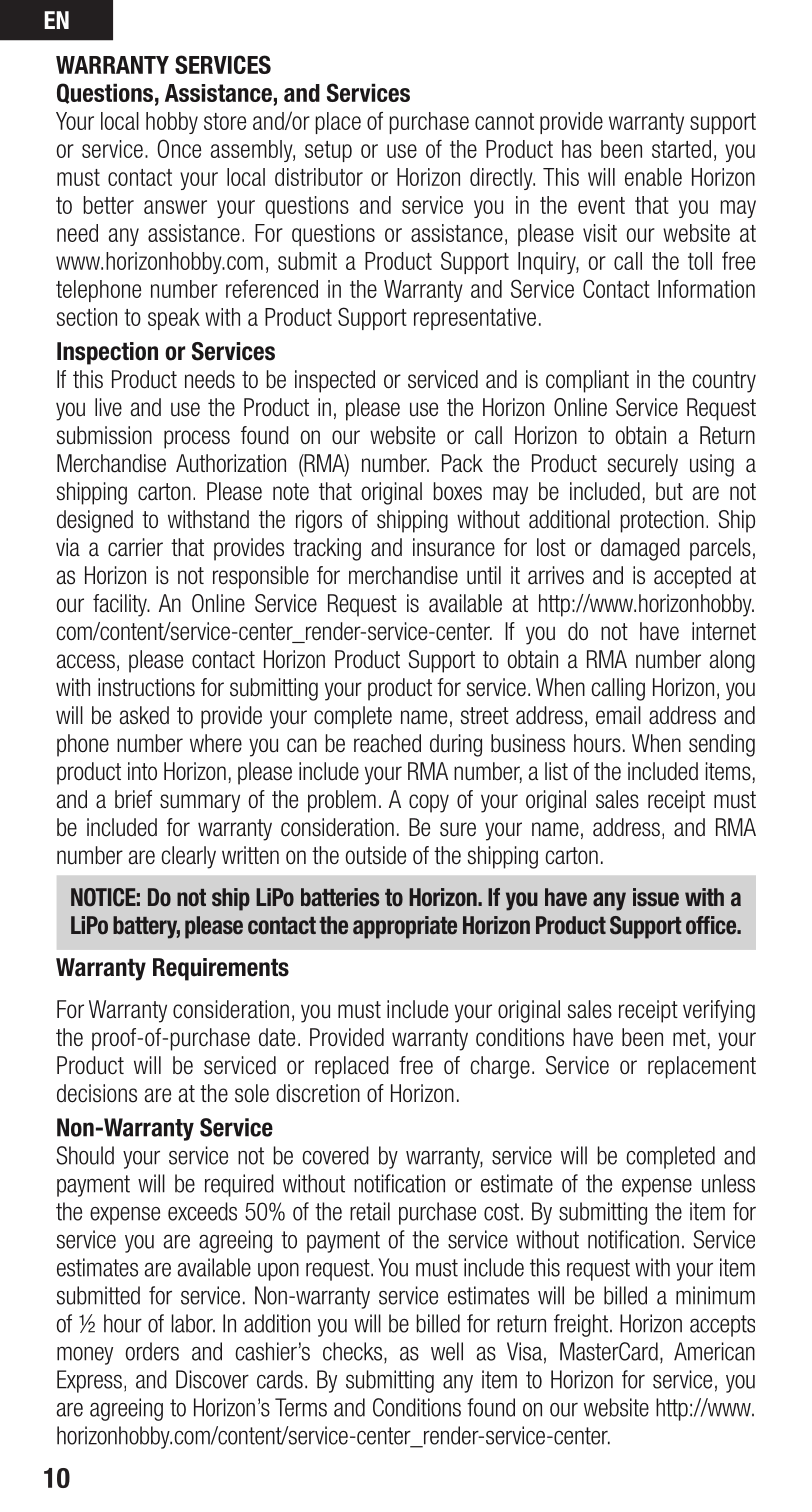 The width and height of the document is (812, 1512). I want to click on inspected, so click(335, 381).
